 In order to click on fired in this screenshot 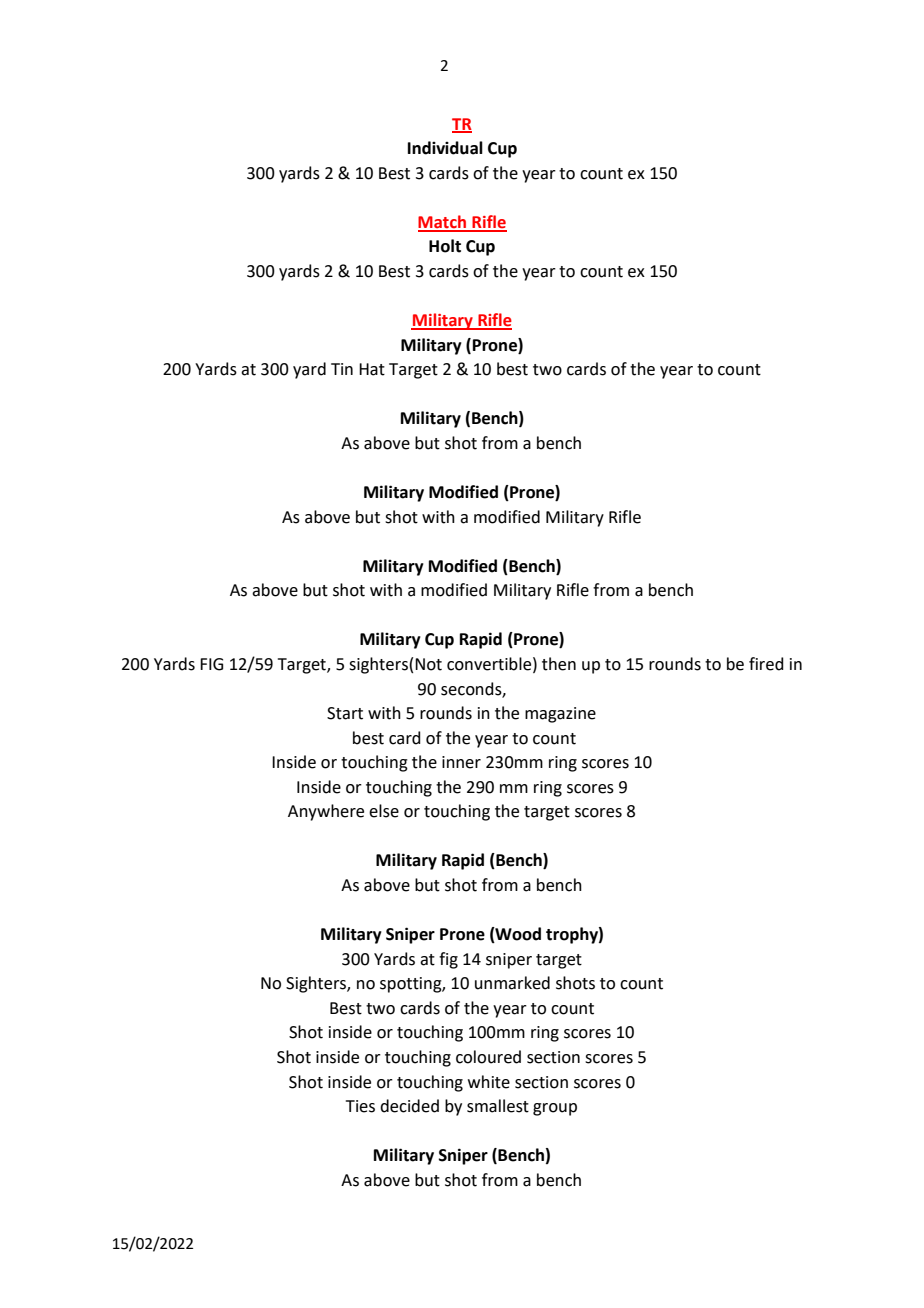, I will do `click(766, 664)`.
